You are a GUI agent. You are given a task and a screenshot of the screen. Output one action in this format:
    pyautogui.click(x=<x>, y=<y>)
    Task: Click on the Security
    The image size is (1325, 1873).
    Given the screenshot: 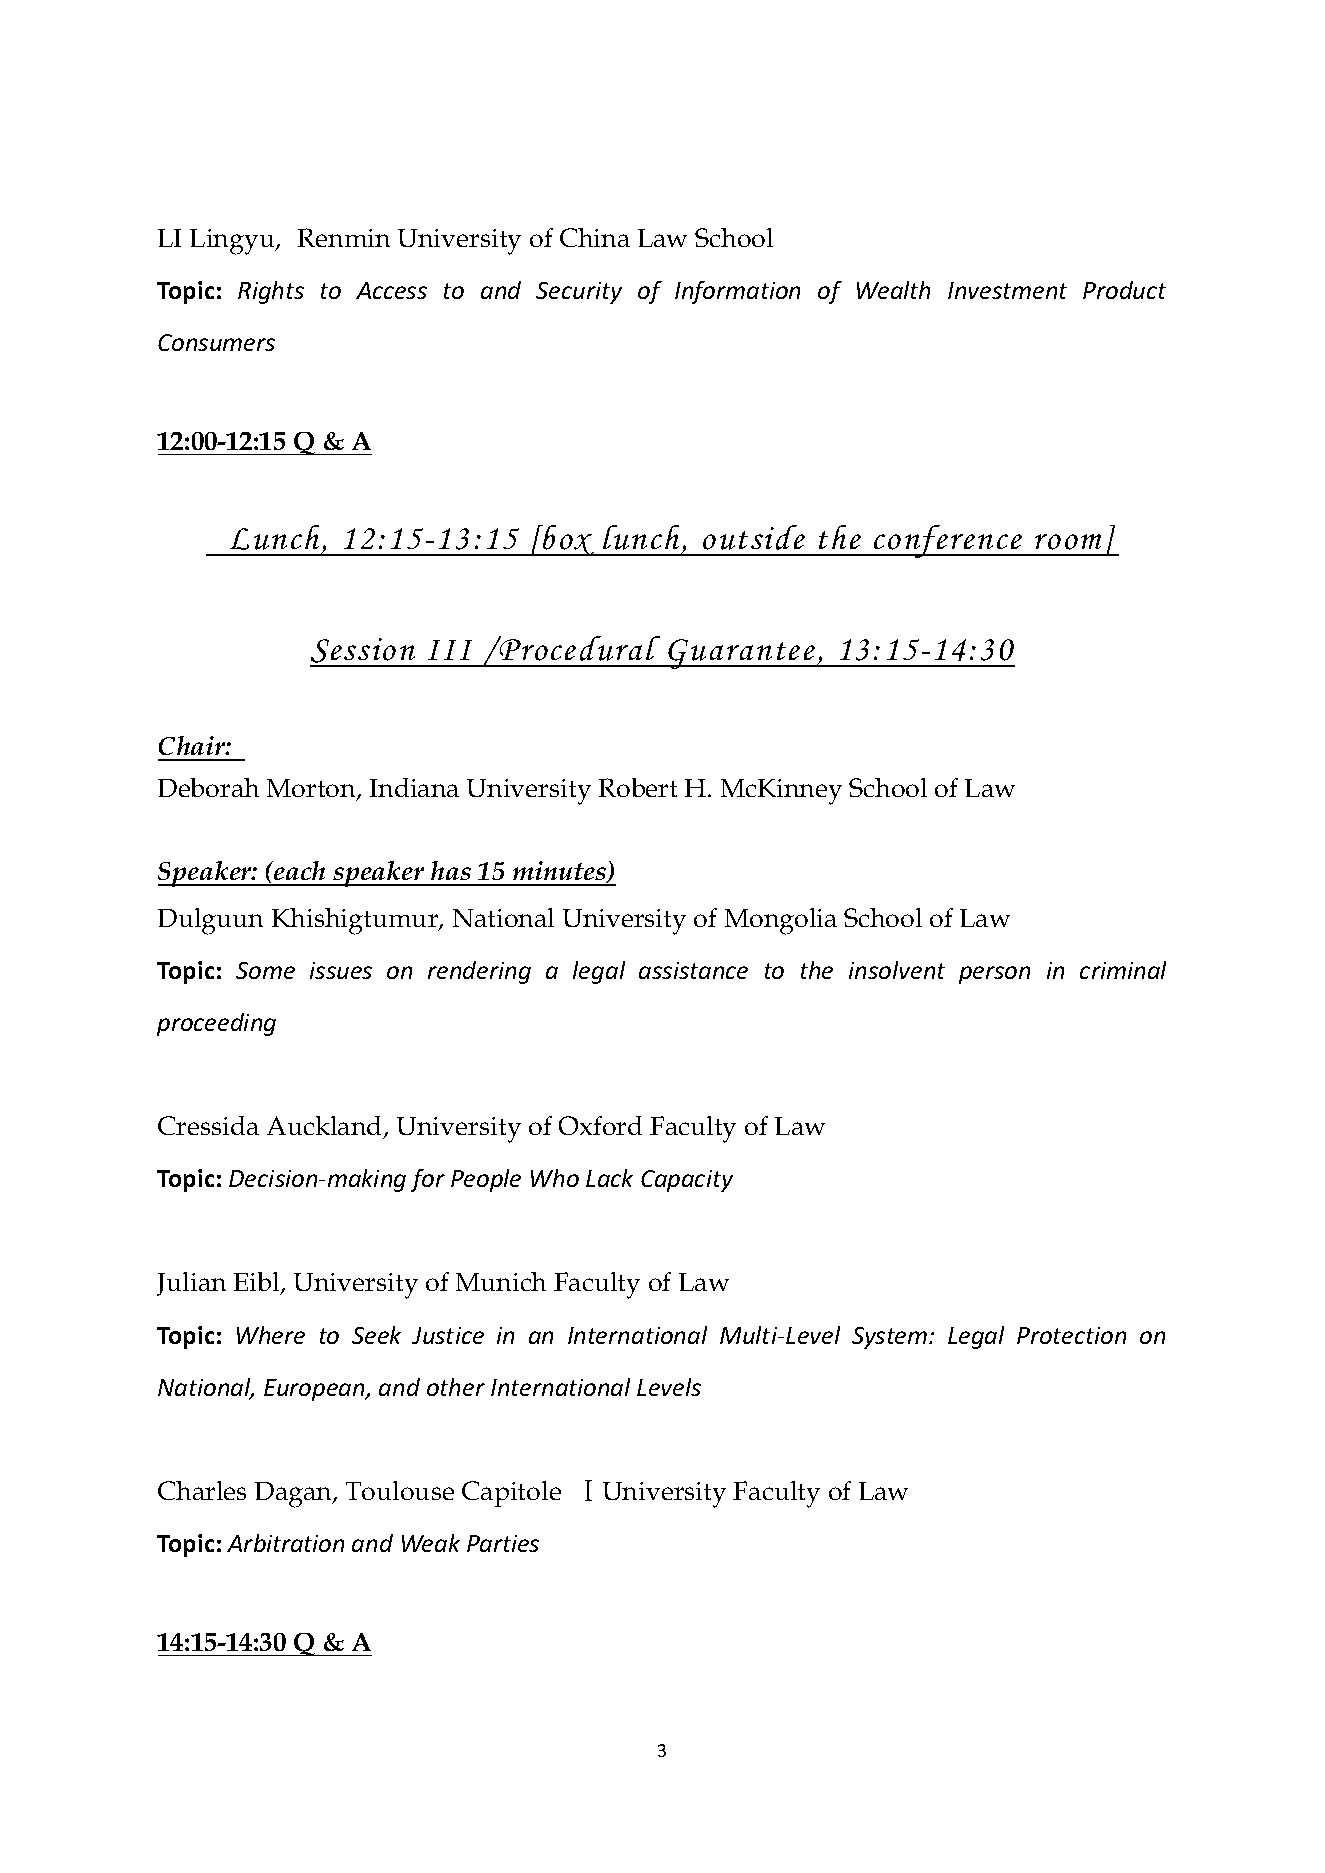 What is the action you would take?
    pyautogui.click(x=579, y=293)
